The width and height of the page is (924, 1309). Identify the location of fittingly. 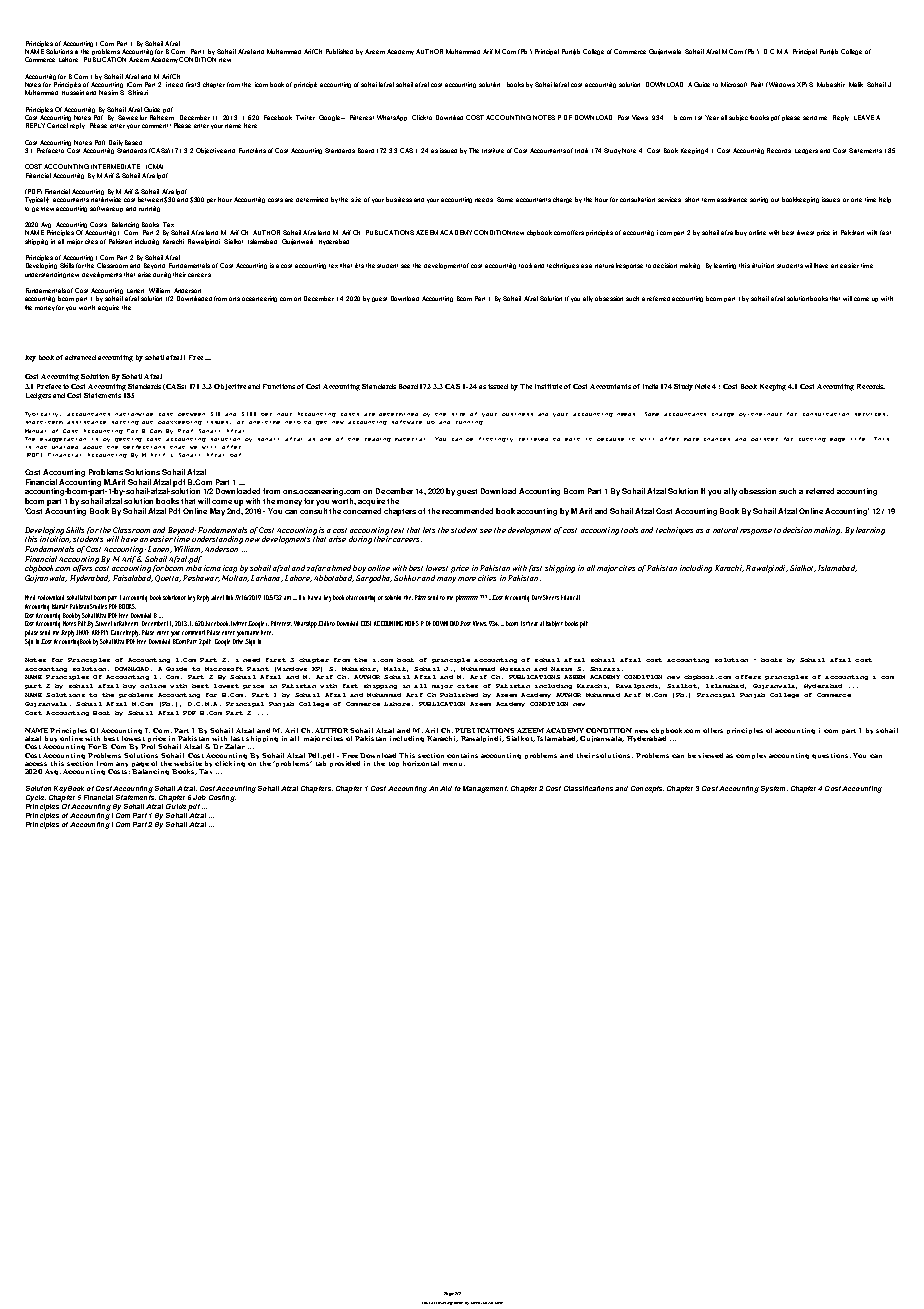
(496, 439).
